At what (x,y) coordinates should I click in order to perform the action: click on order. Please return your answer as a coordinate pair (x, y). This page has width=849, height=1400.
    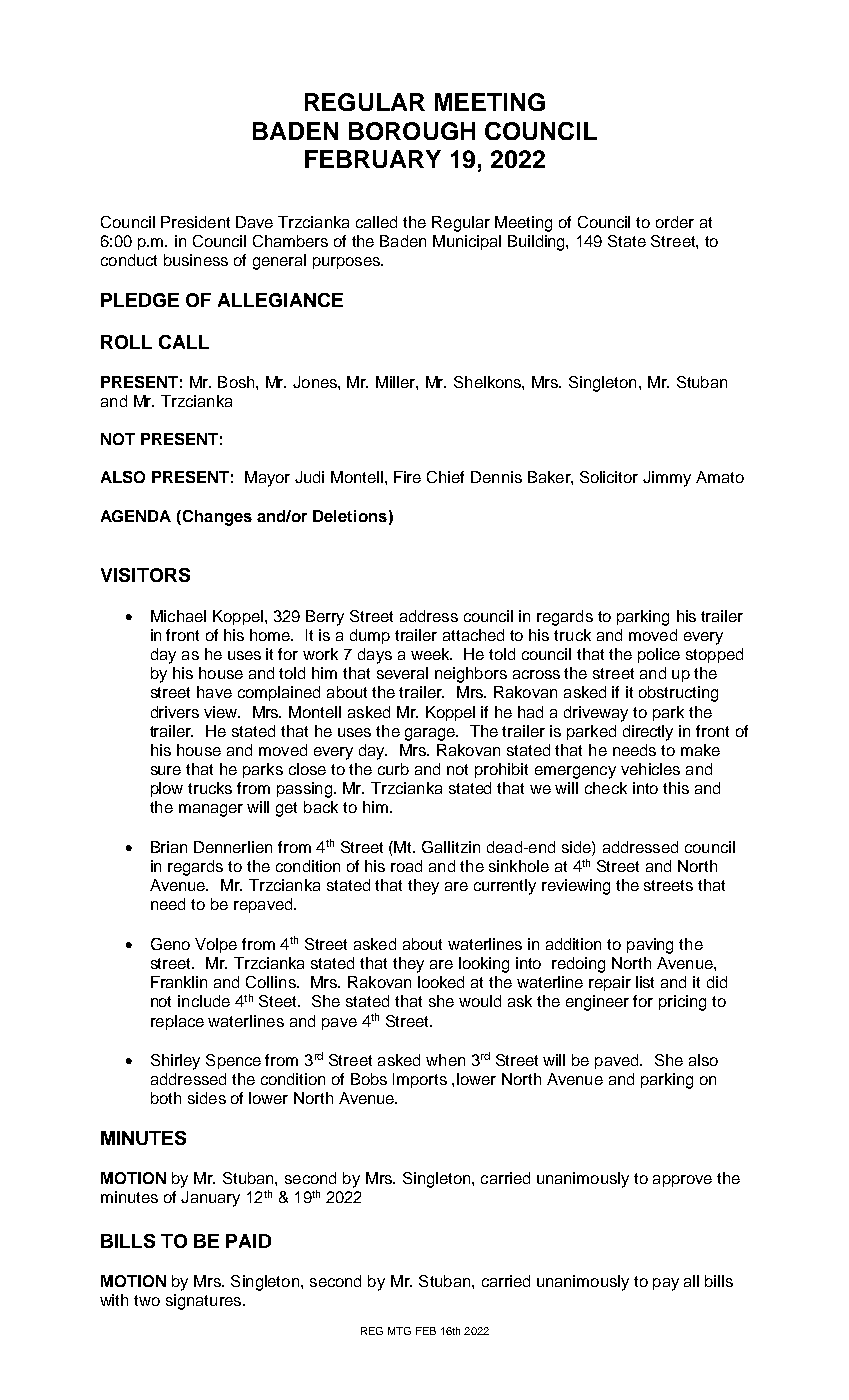
    Looking at the image, I should click on (675, 222).
